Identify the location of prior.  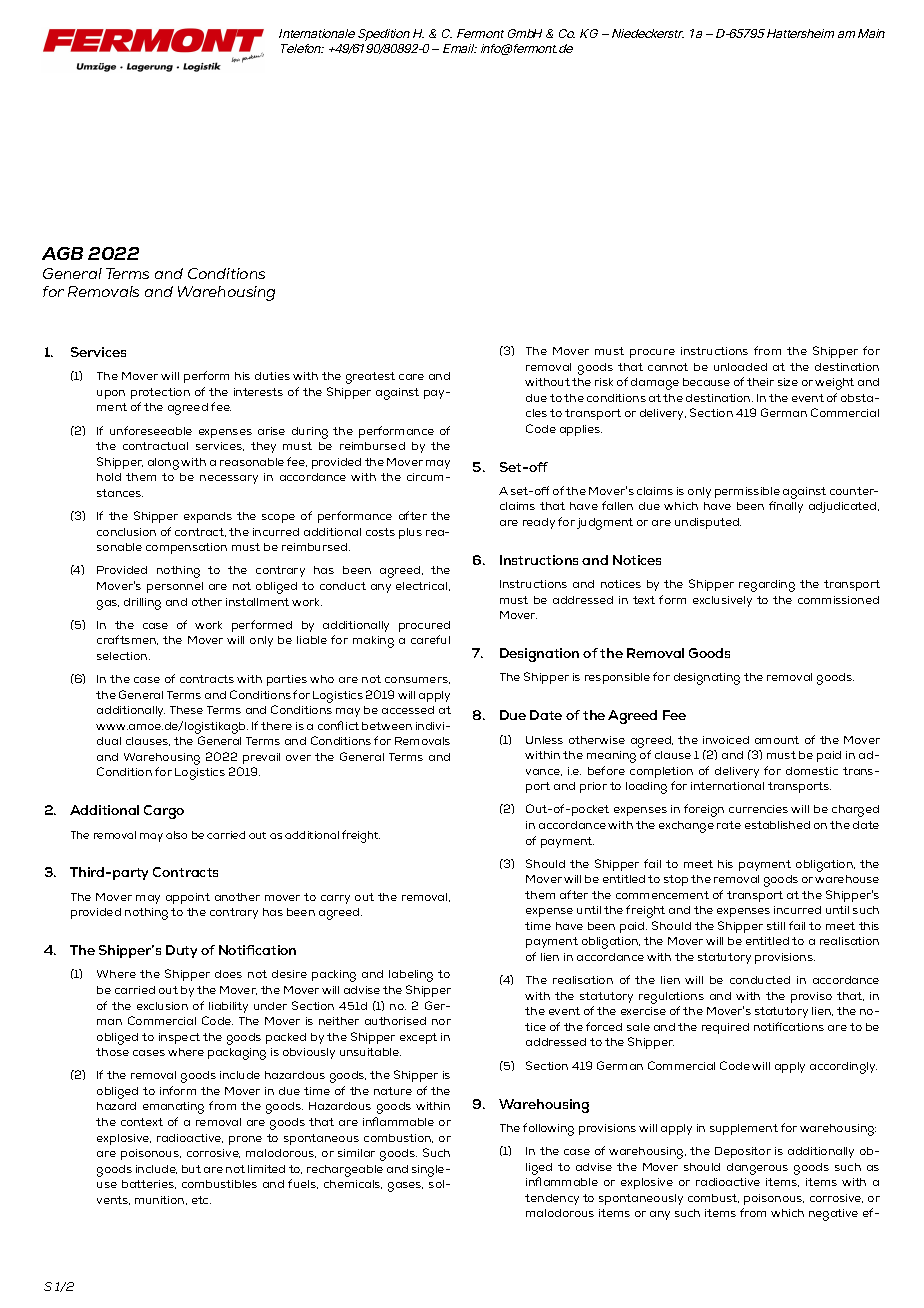
(593, 787).
